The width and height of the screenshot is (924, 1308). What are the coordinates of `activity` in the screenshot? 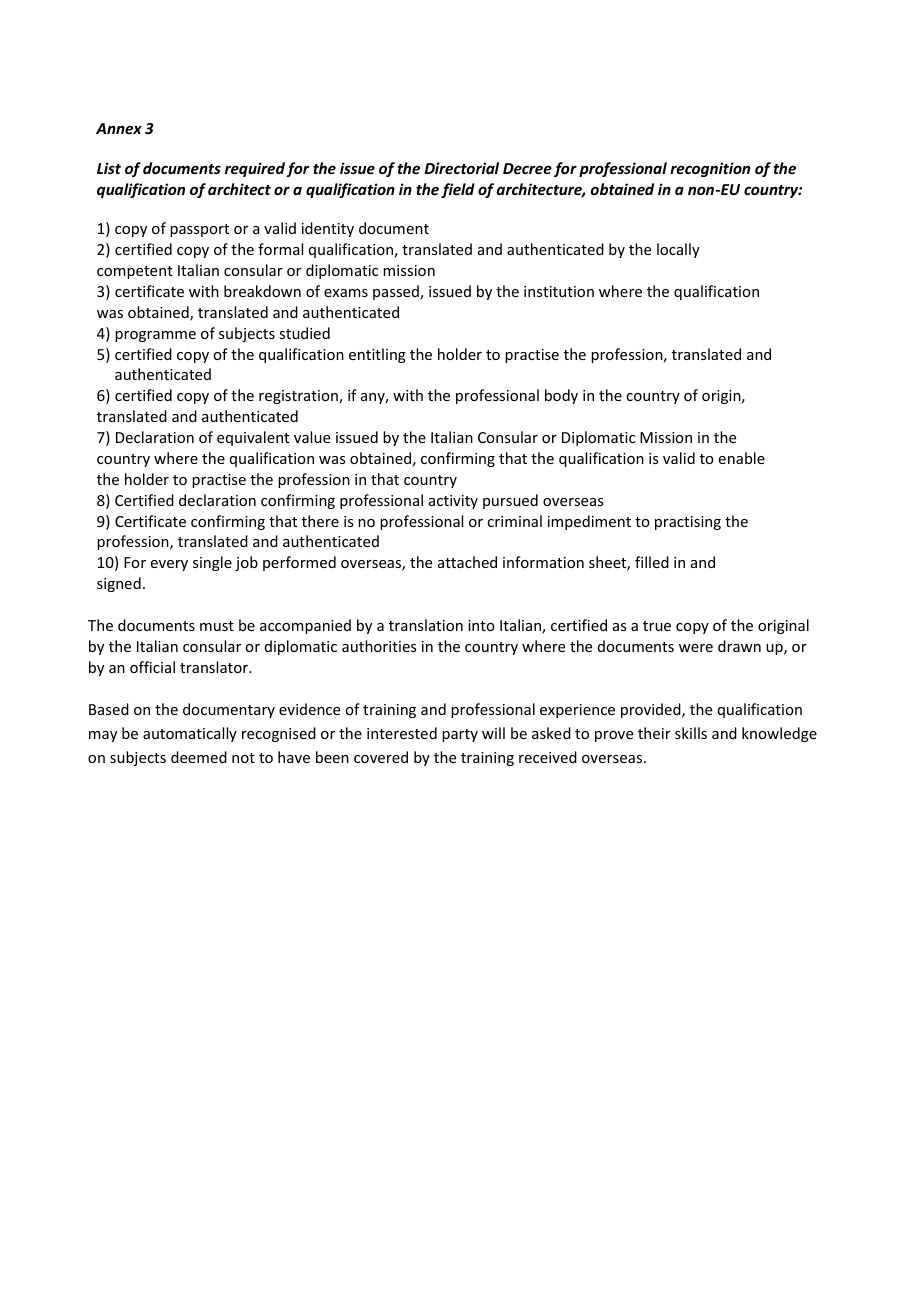 It's located at (453, 502).
